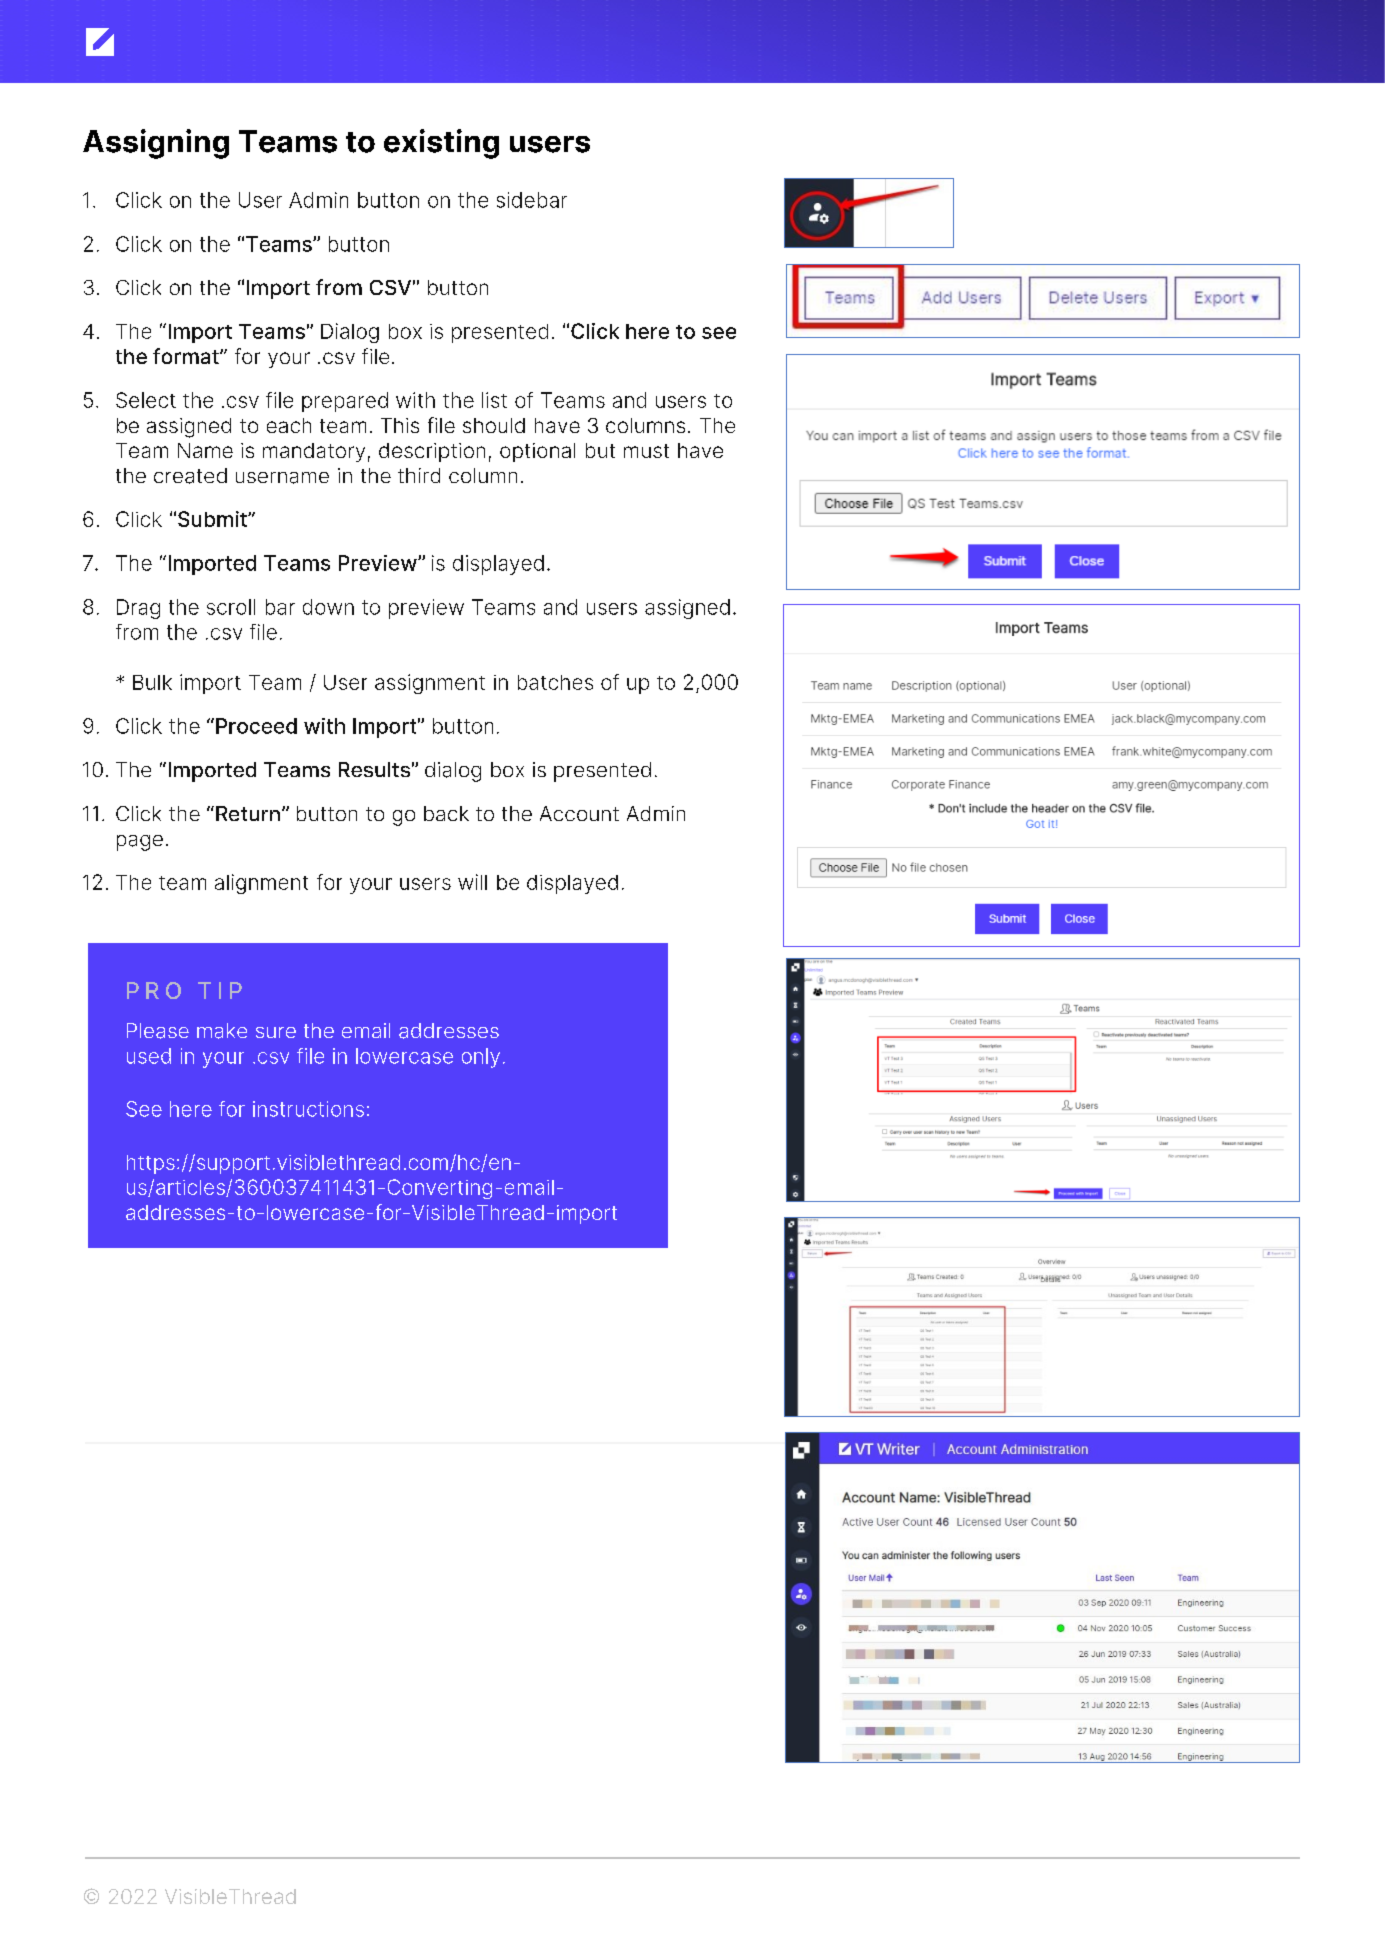  What do you see at coordinates (537, 452) in the screenshot?
I see `optional` at bounding box center [537, 452].
